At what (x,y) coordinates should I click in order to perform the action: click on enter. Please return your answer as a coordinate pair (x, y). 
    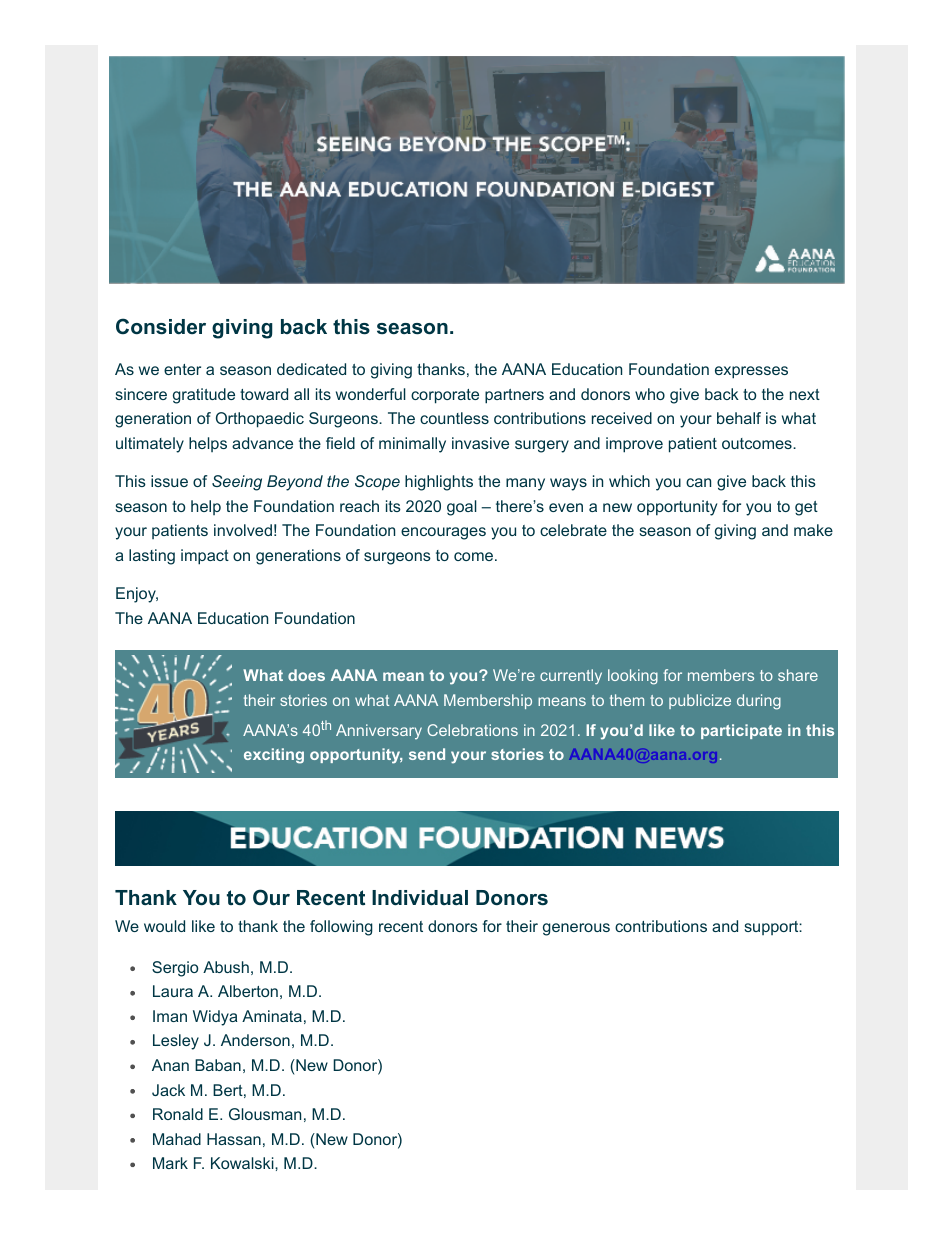
    Looking at the image, I should click on (182, 369).
